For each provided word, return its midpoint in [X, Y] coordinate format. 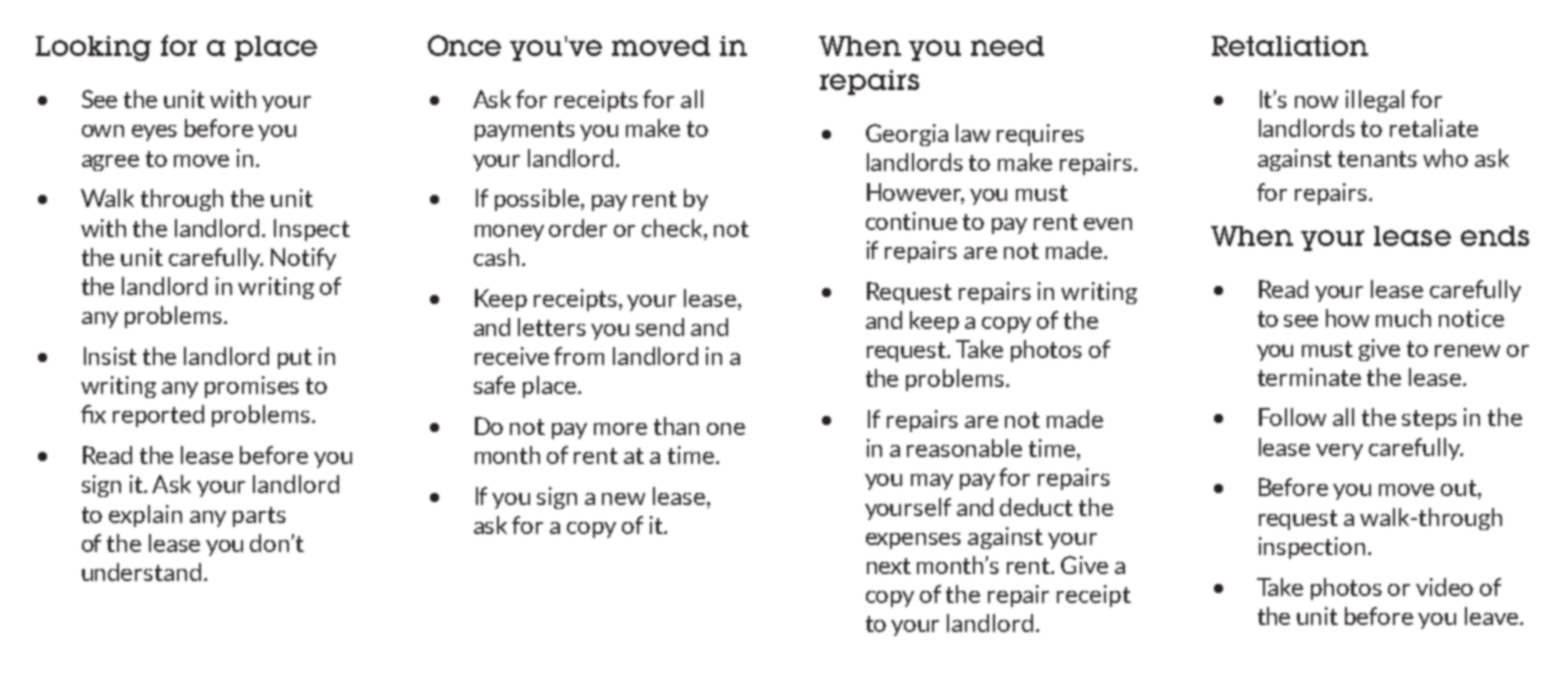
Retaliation [1290, 46]
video [1444, 587]
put [295, 359]
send [660, 327]
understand [141, 572]
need [1007, 46]
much [1403, 318]
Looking [93, 48]
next [889, 566]
